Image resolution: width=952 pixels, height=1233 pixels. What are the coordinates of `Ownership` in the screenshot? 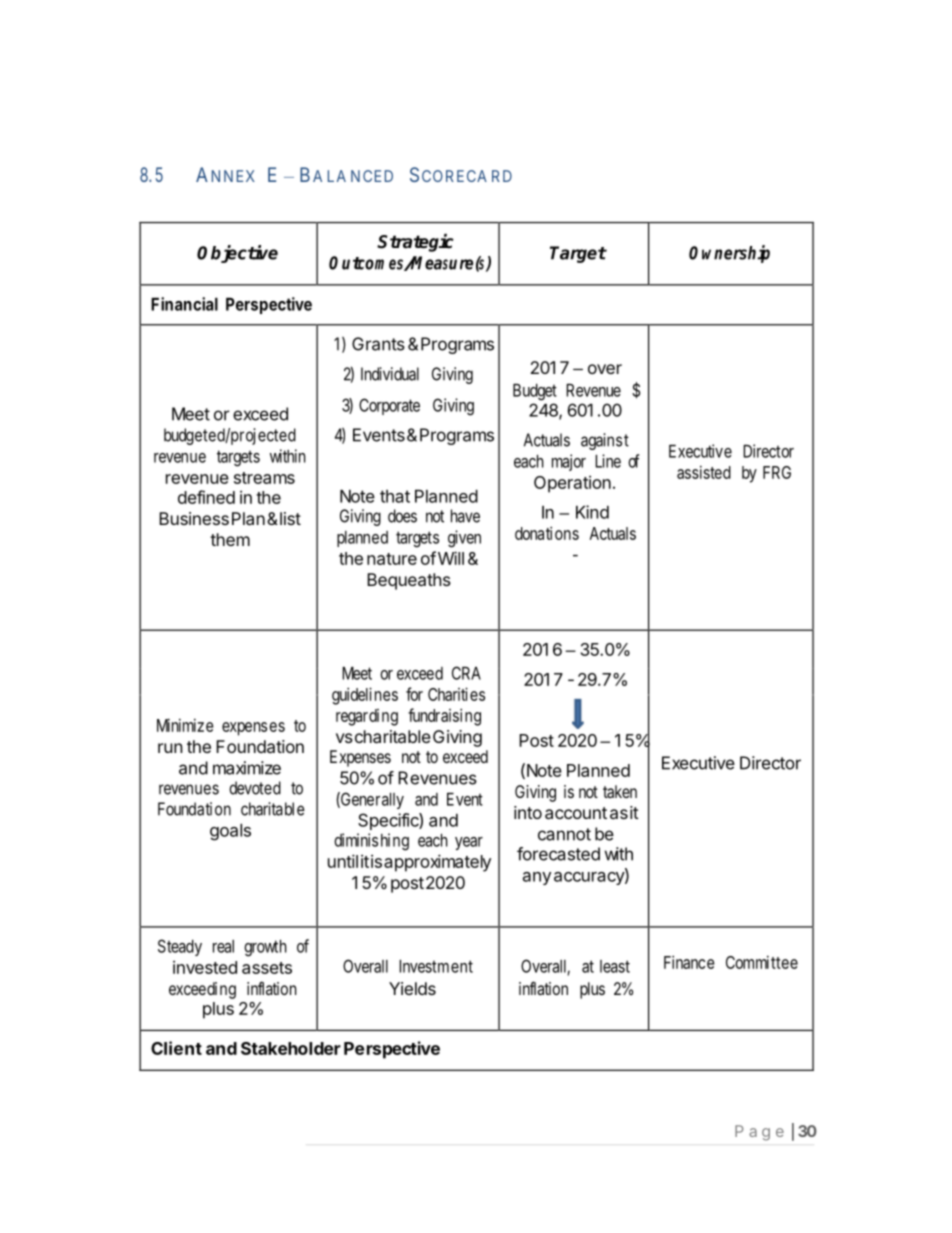 It's located at (729, 254).
